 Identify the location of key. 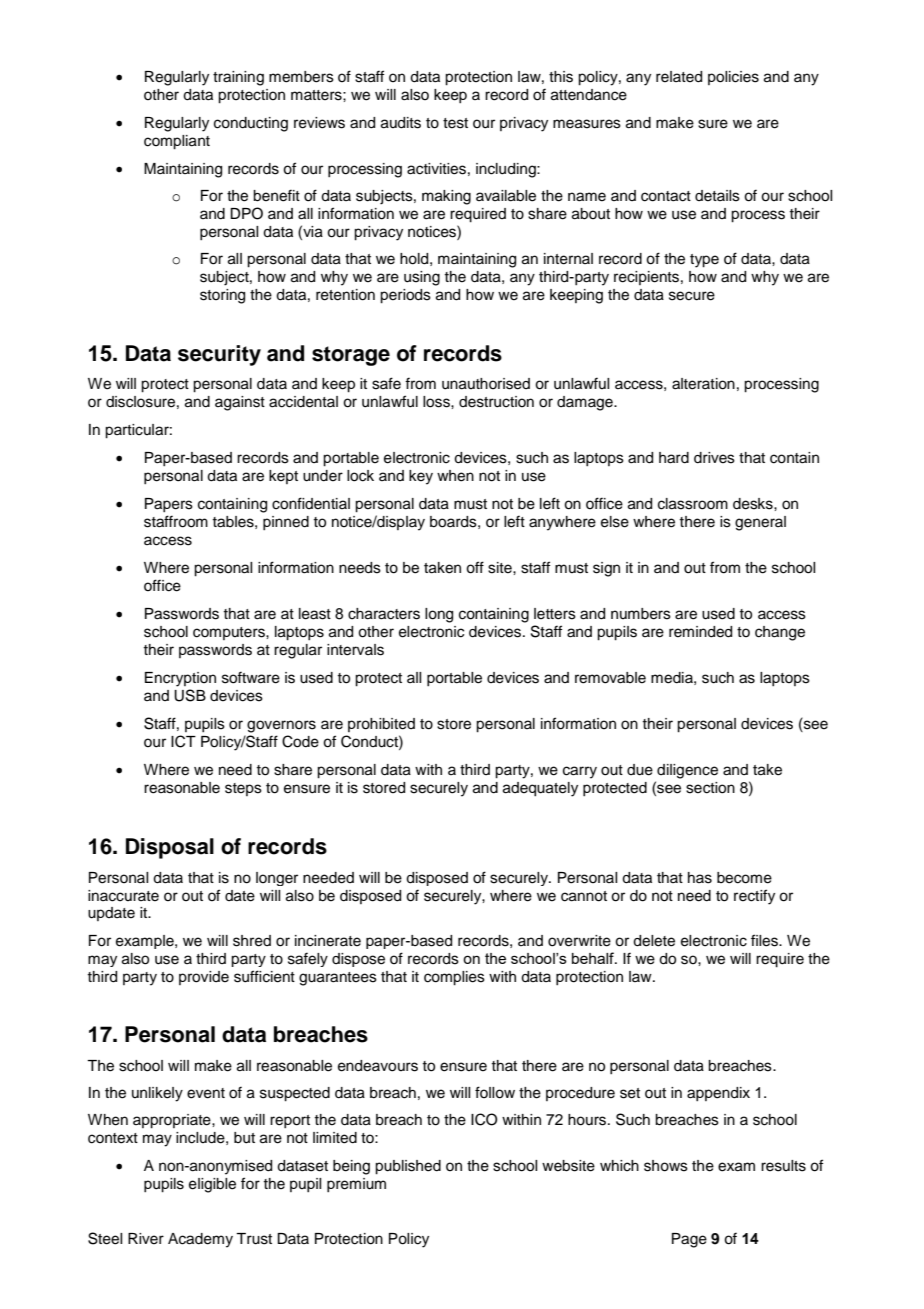
(421, 477).
